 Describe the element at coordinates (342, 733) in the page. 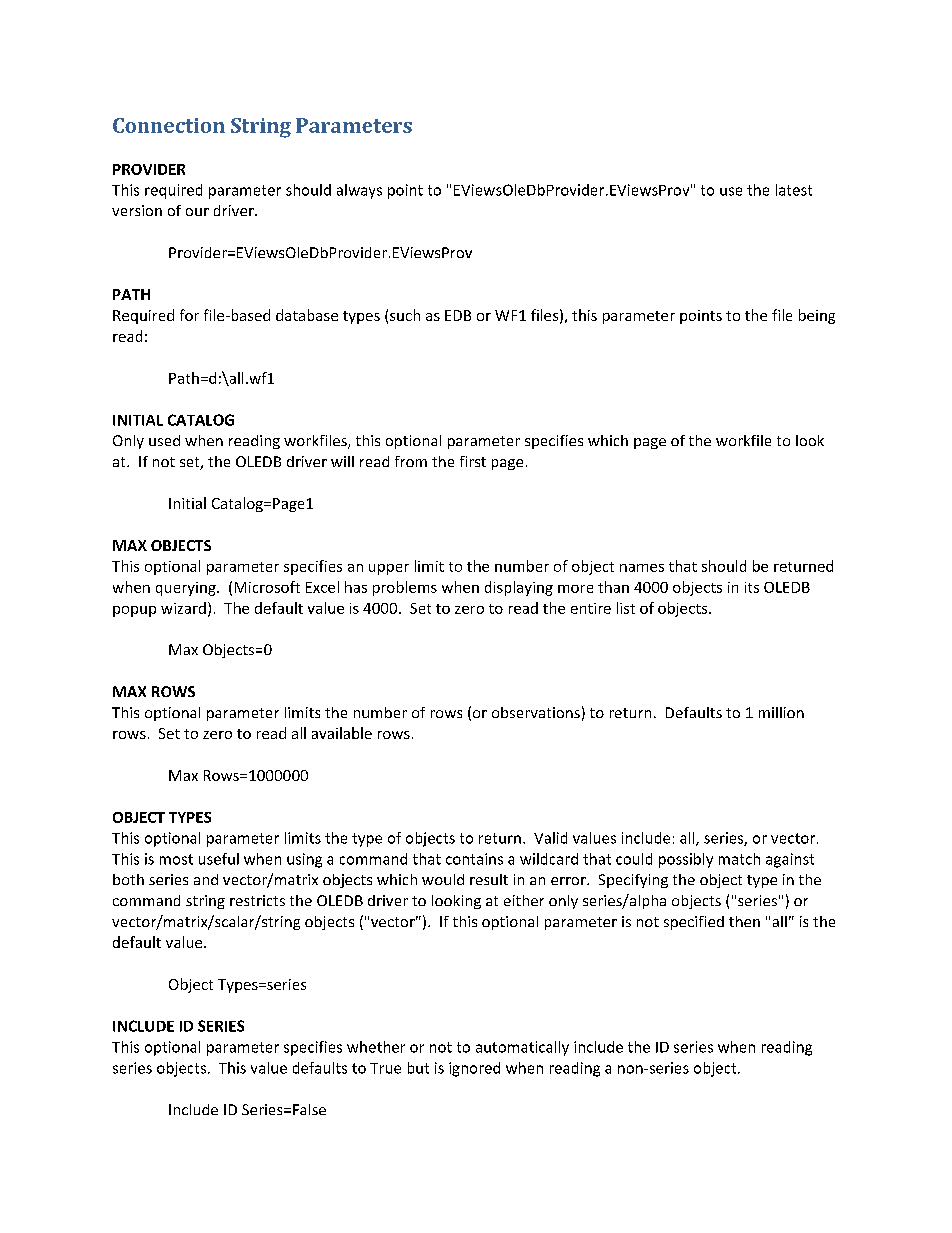

I see `available` at that location.
